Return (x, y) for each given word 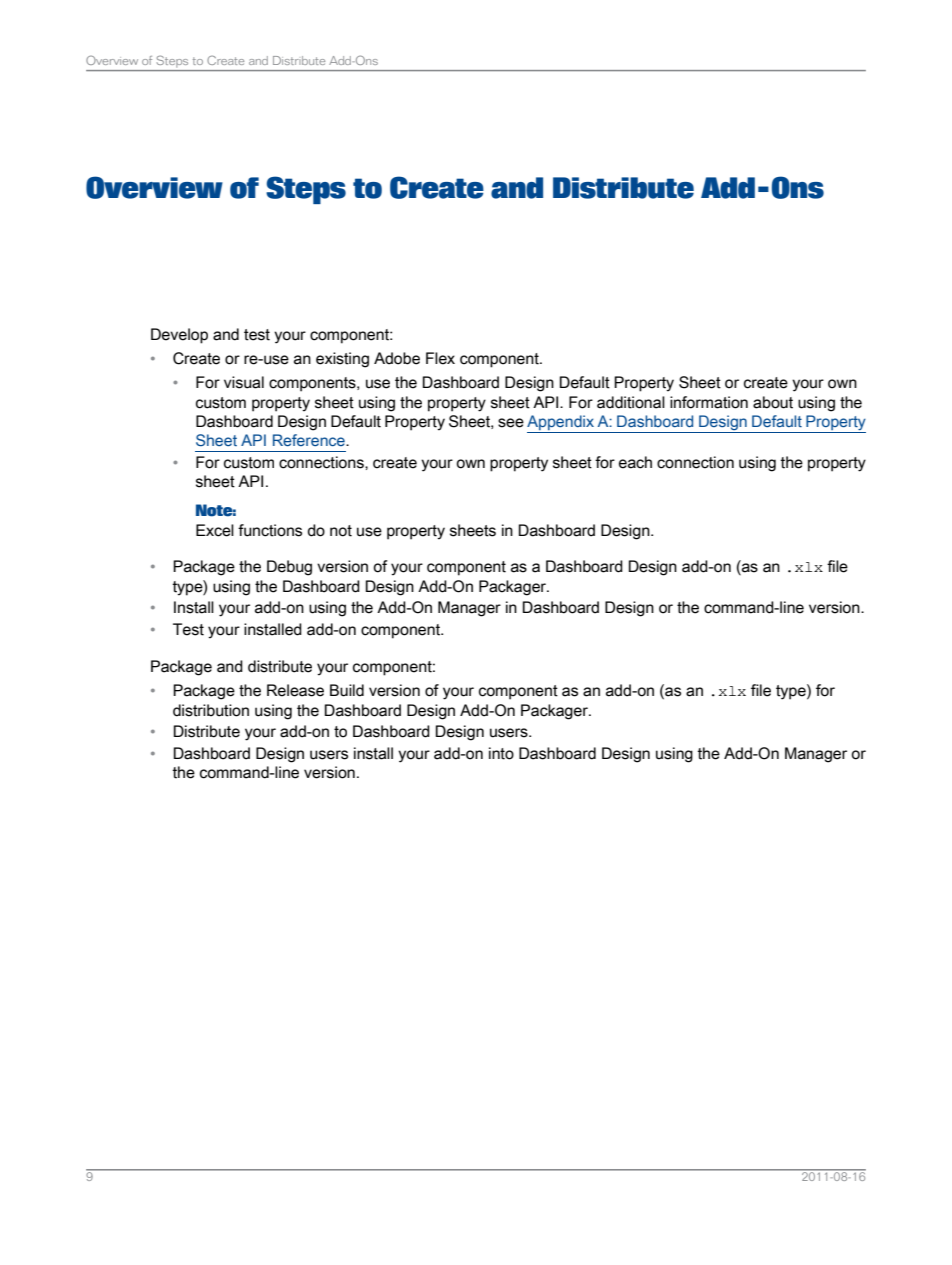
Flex (440, 358)
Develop (179, 336)
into (501, 753)
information (709, 402)
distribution (211, 710)
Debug (289, 568)
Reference (310, 440)
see (511, 423)
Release (295, 690)
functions (270, 530)
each (635, 462)
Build (347, 690)
